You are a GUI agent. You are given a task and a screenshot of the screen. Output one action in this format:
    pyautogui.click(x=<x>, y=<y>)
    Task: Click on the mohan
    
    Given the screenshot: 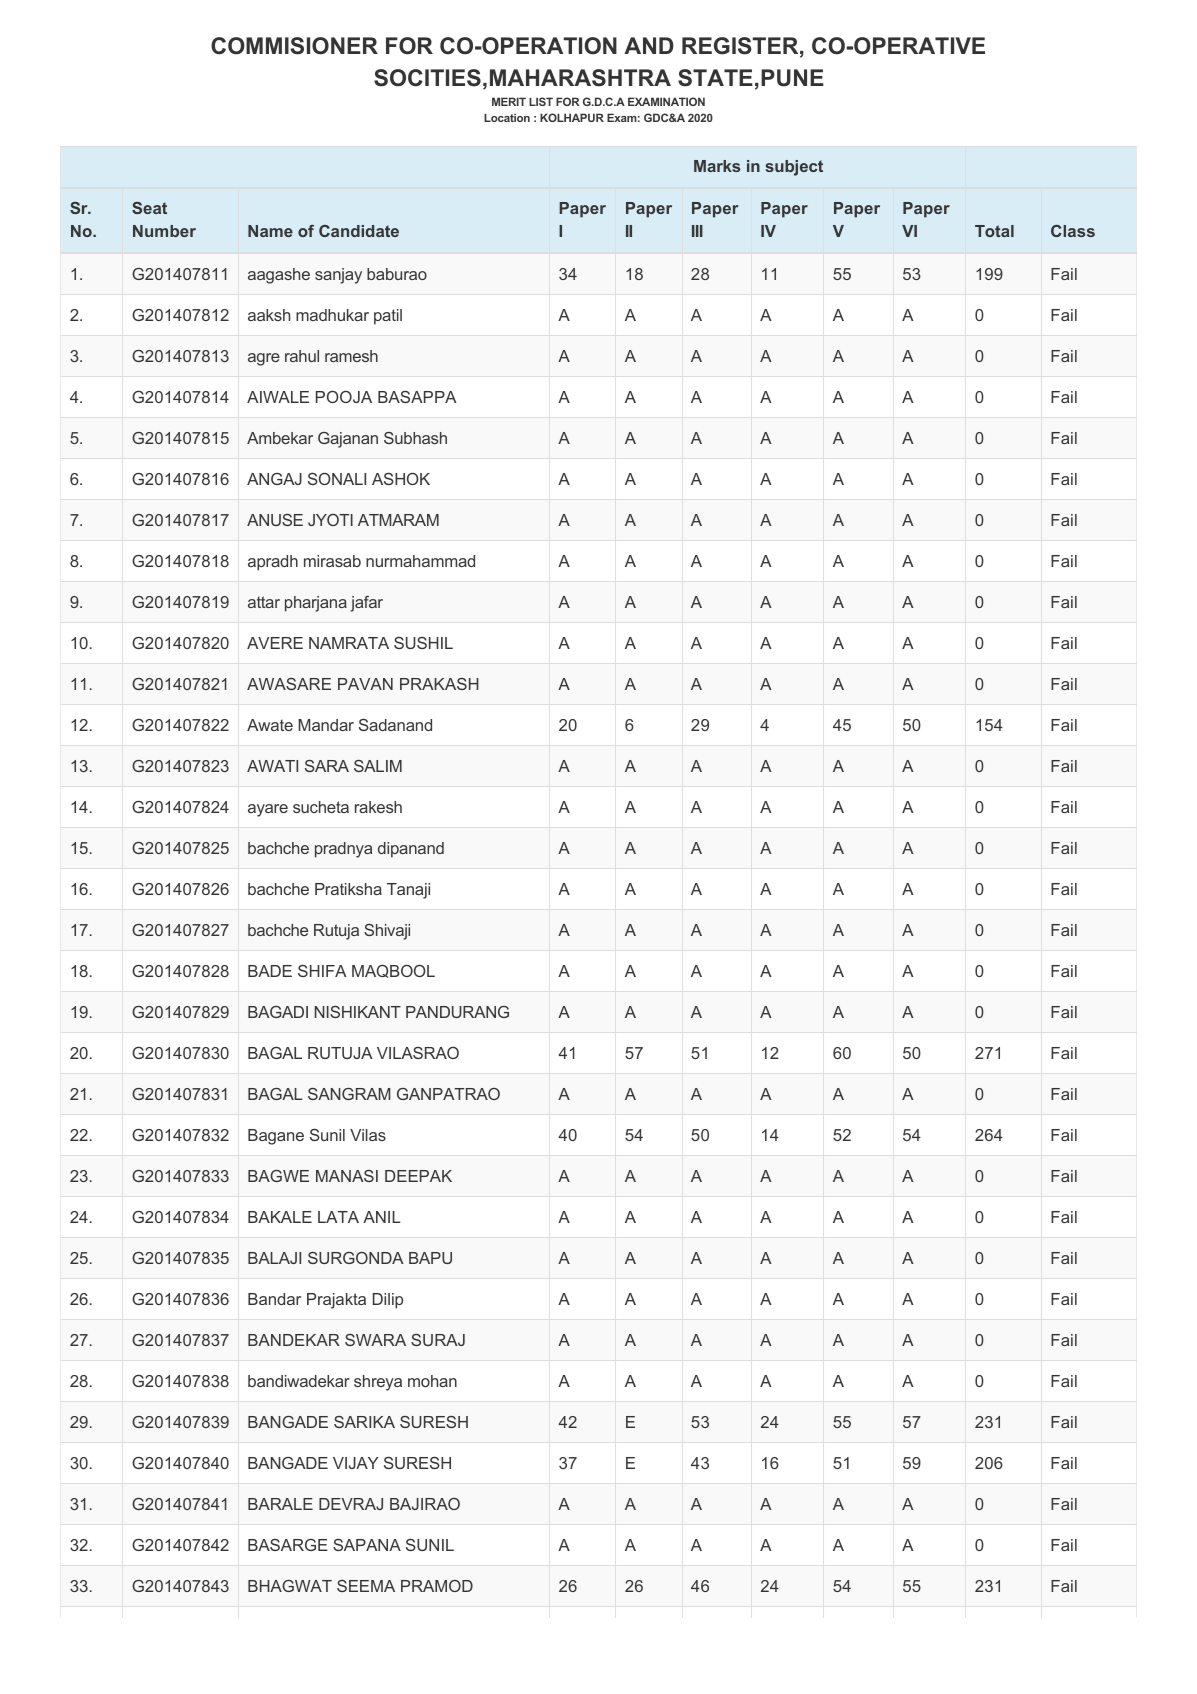 What is the action you would take?
    pyautogui.click(x=432, y=1381)
